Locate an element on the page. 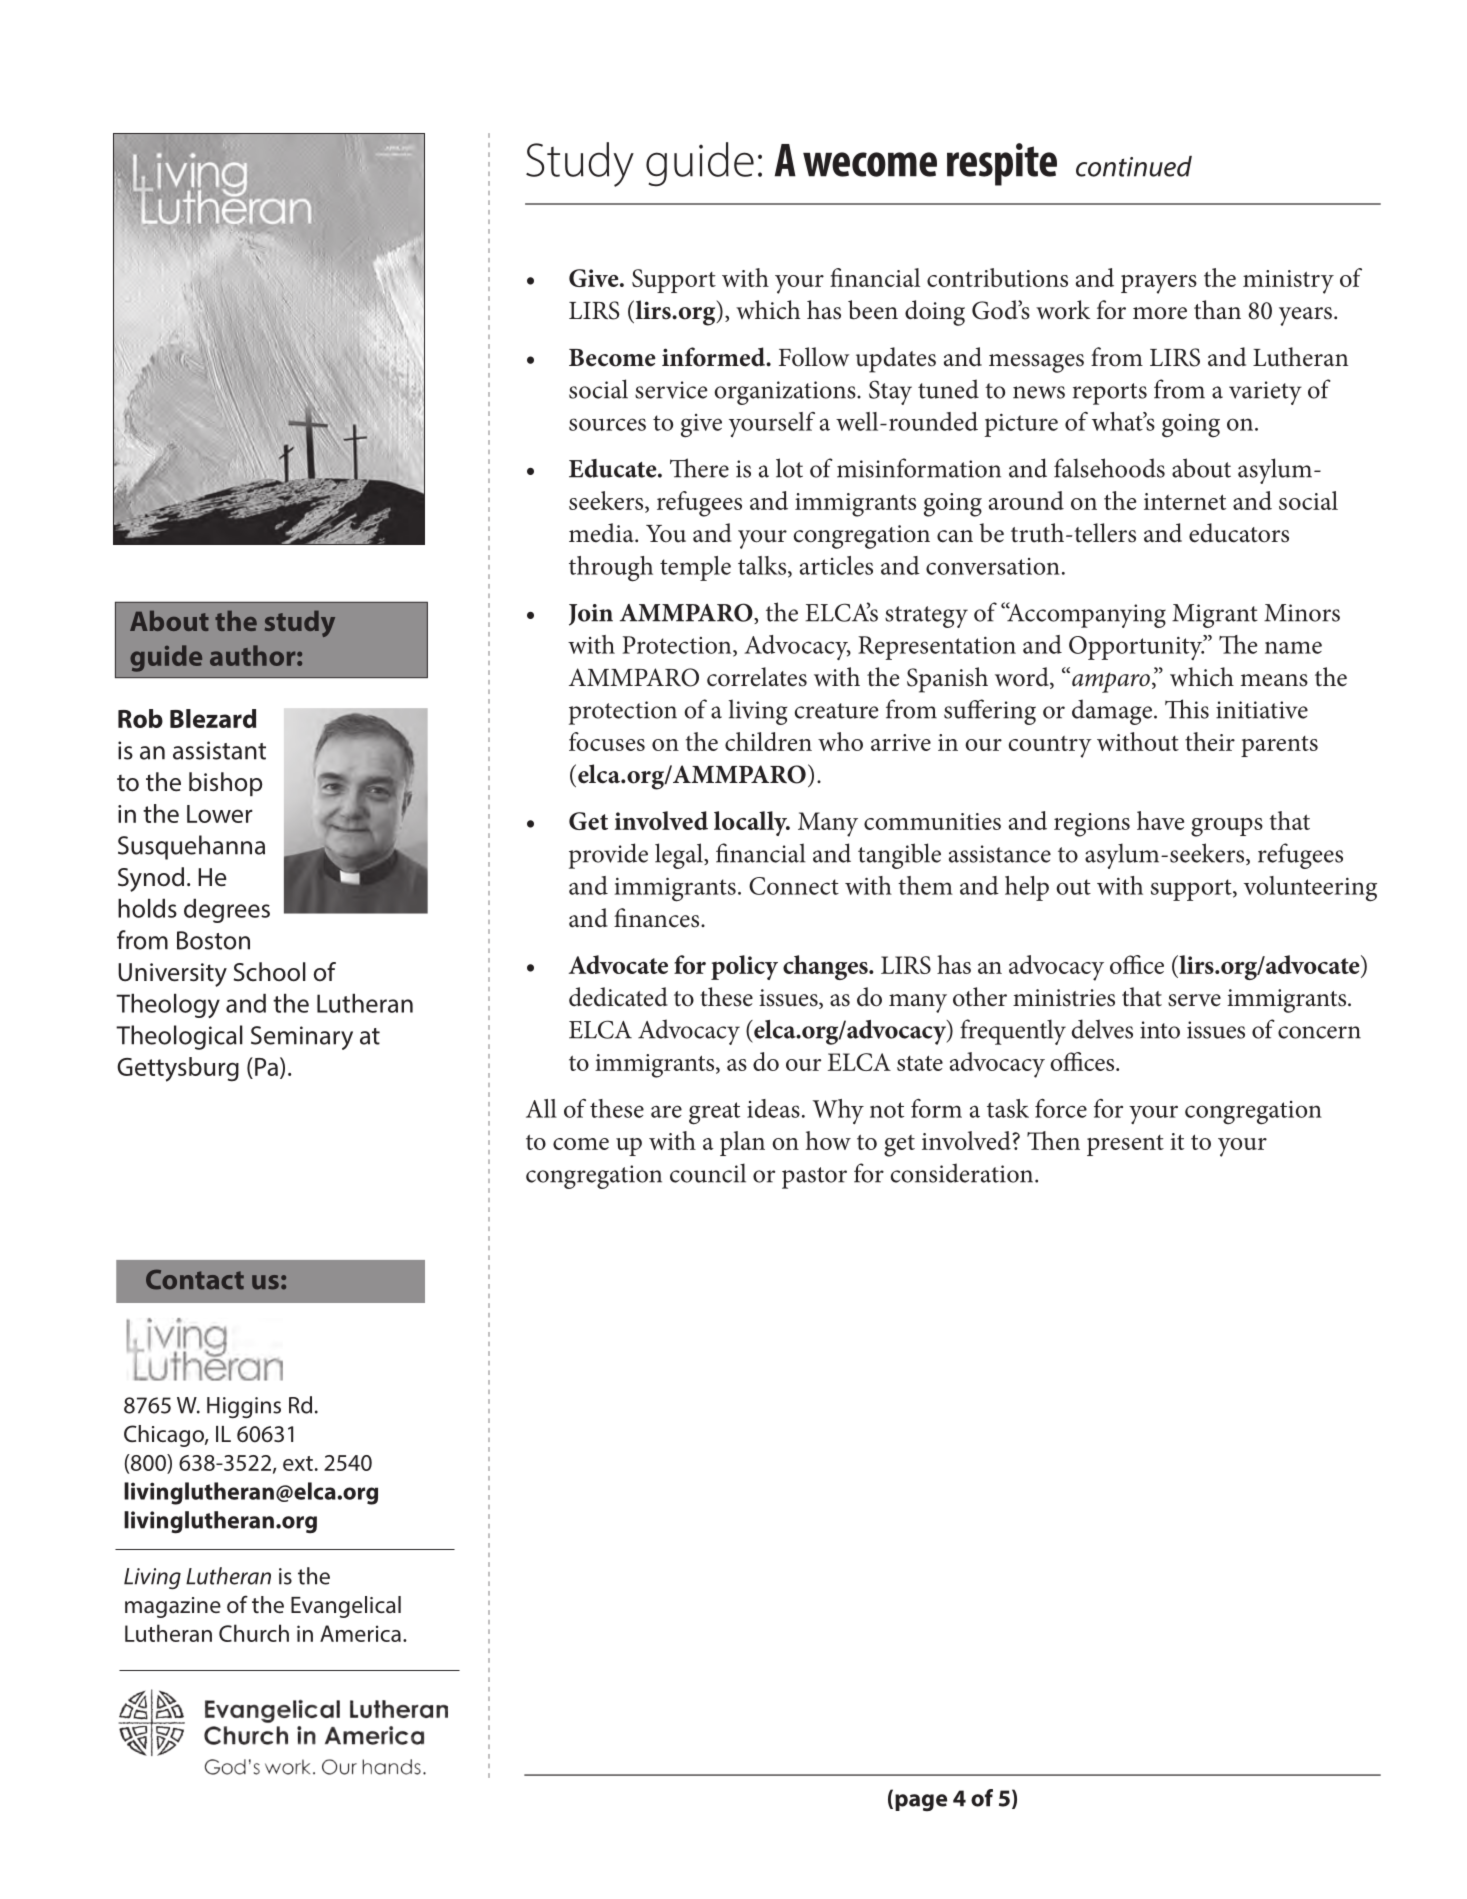 The image size is (1467, 1899). This is located at coordinates (1187, 709).
